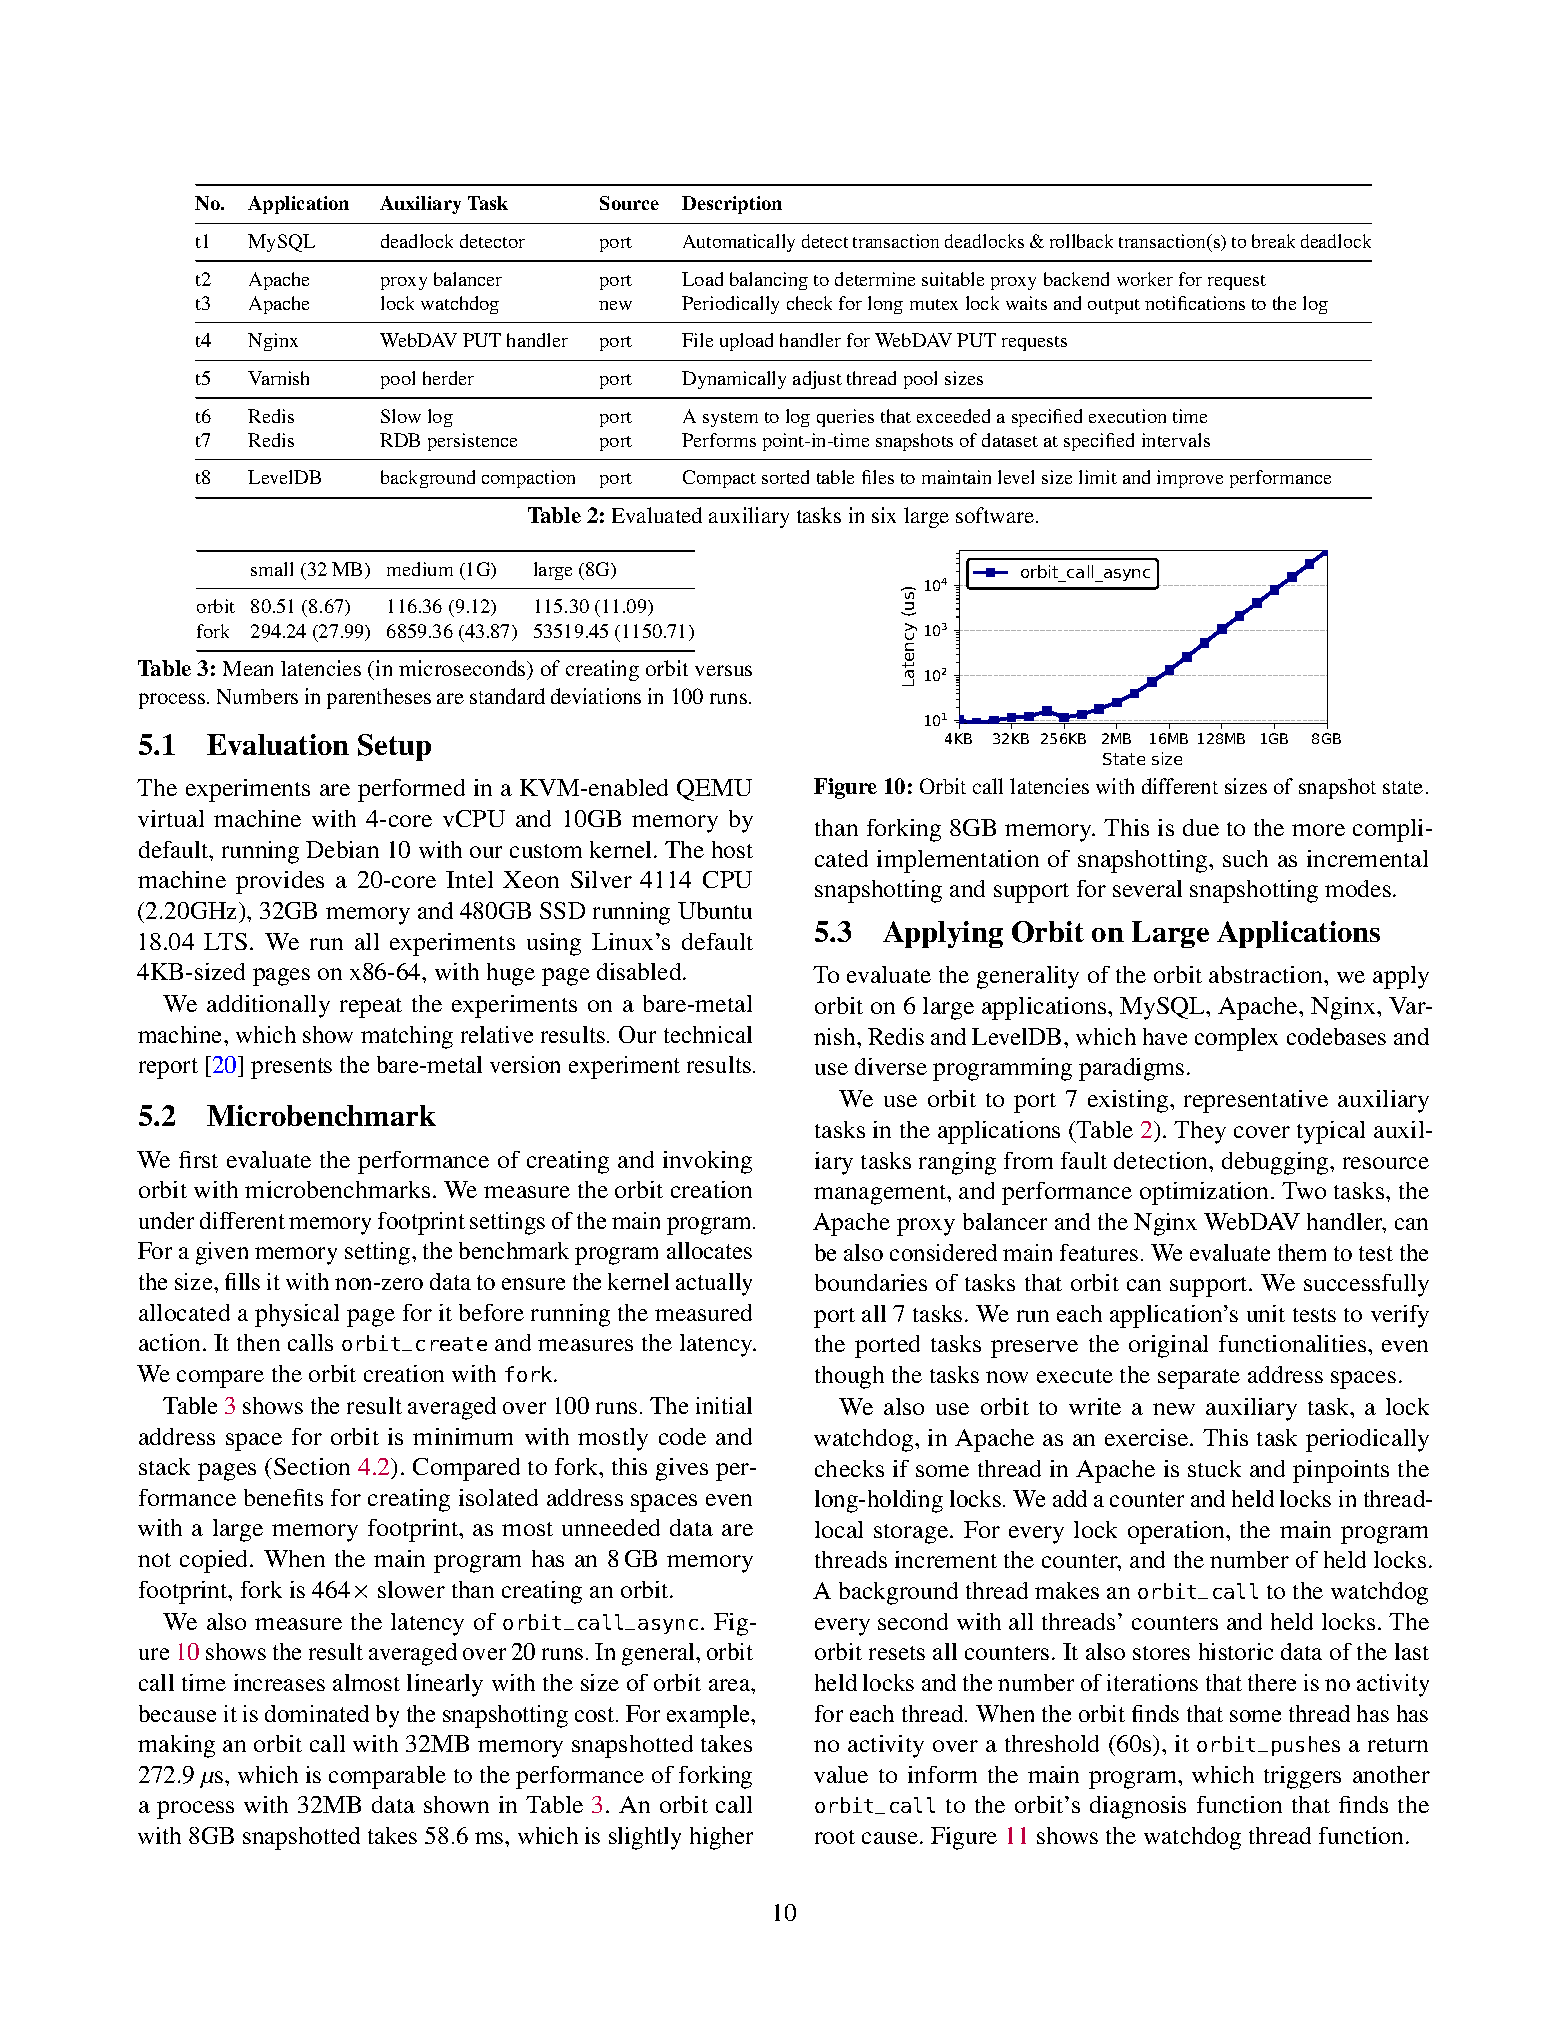 This document has width=1568, height=2029. Describe the element at coordinates (1190, 479) in the document. I see `improve` at that location.
